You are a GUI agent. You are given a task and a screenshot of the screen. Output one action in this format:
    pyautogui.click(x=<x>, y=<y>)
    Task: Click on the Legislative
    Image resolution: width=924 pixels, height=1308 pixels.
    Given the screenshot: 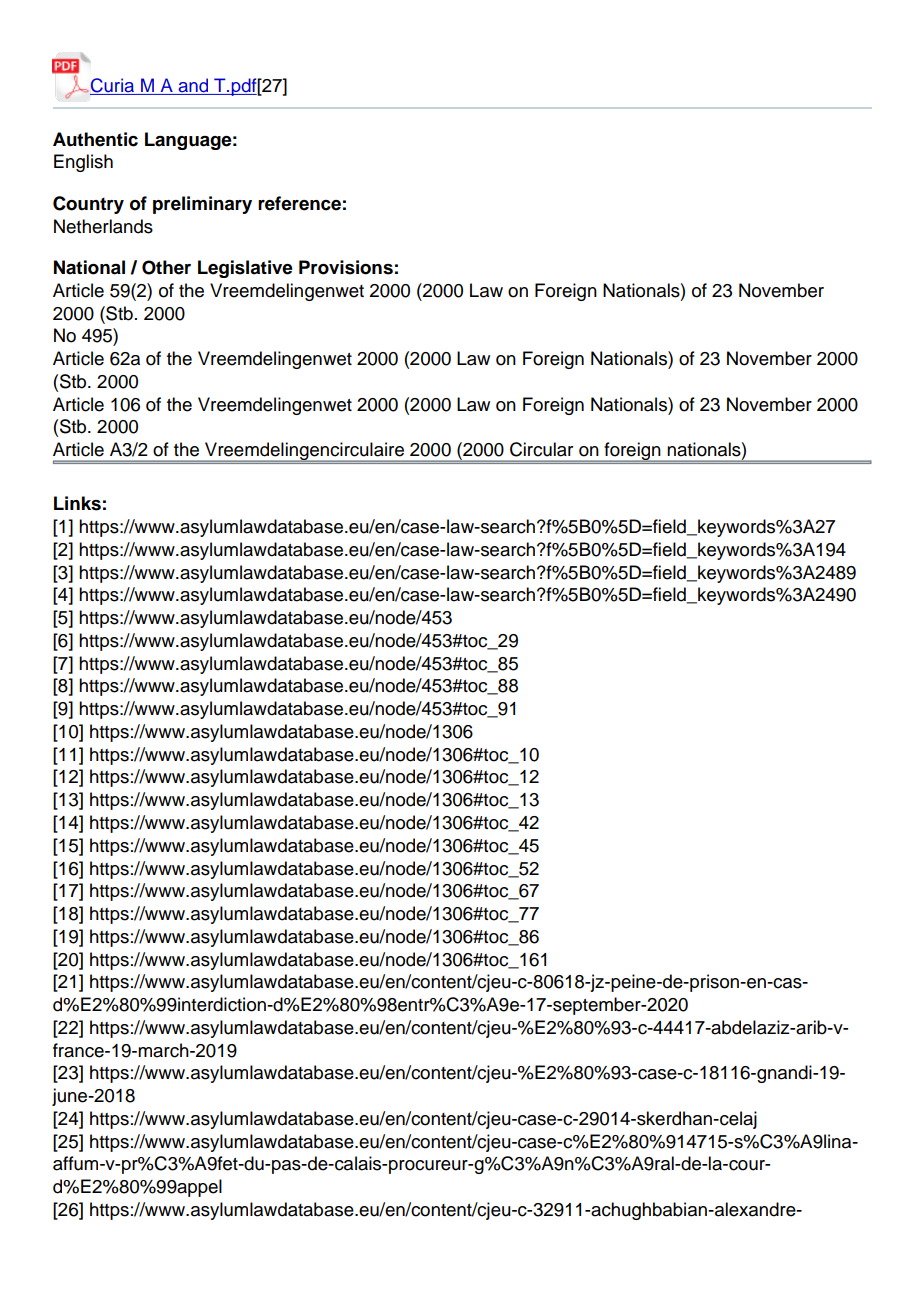 What is the action you would take?
    pyautogui.click(x=245, y=269)
